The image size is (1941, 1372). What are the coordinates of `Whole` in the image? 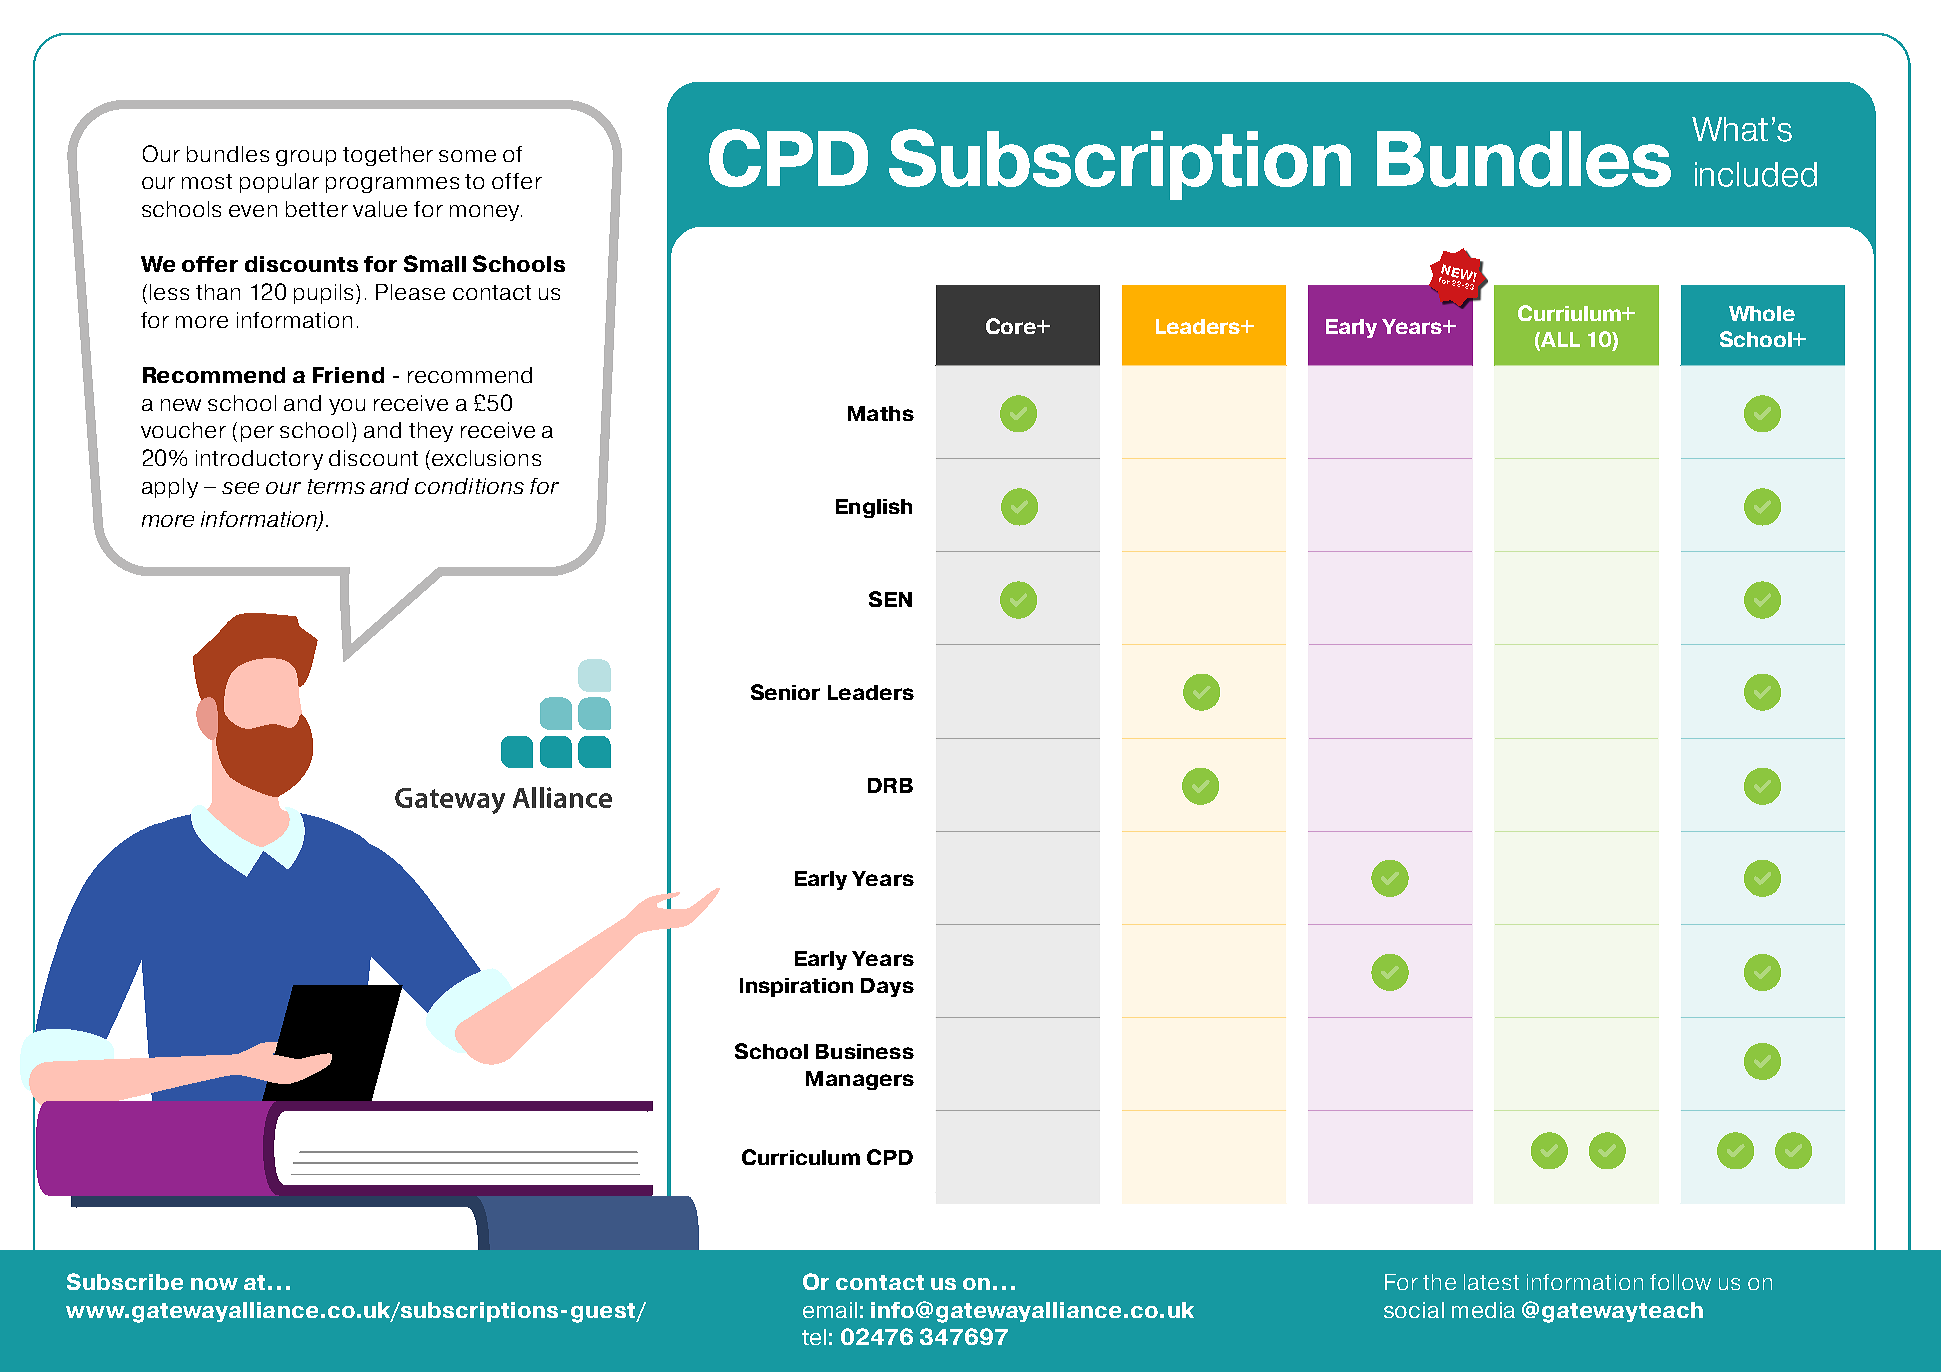 It's located at (1762, 313).
